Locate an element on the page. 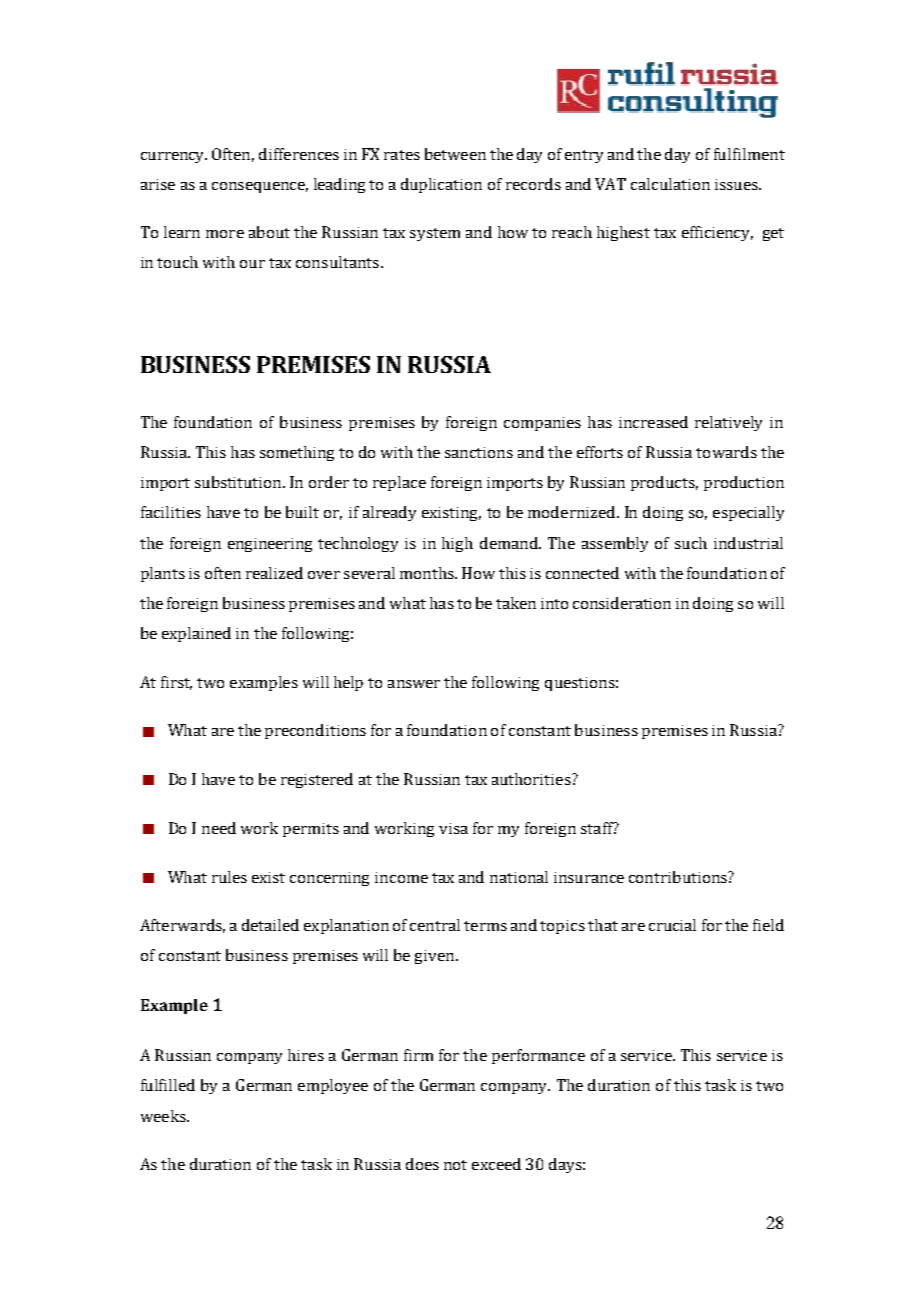 Image resolution: width=924 pixels, height=1309 pixels. answer is located at coordinates (414, 684).
